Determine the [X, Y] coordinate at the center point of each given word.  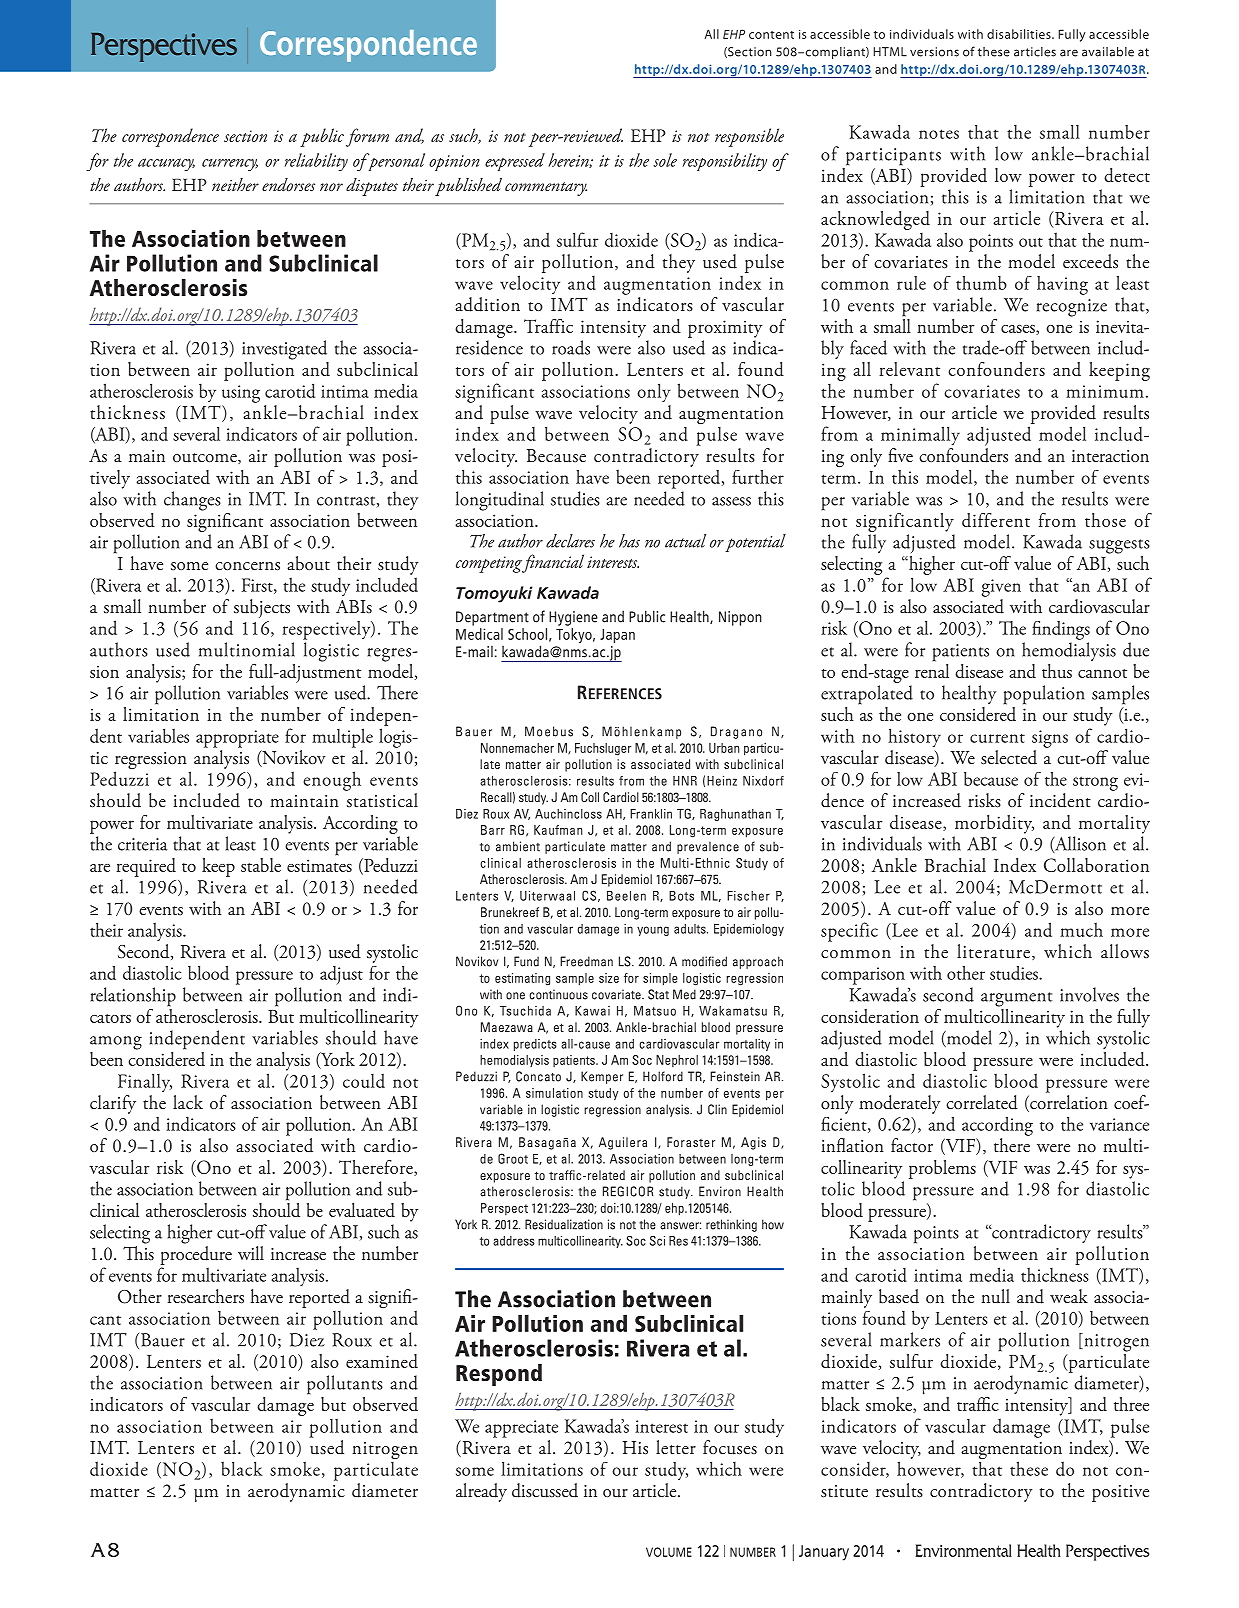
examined [382, 1361]
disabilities [1020, 34]
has [629, 541]
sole [665, 160]
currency [230, 165]
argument [1016, 999]
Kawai [592, 1011]
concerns [247, 566]
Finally [145, 1082]
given [1001, 588]
